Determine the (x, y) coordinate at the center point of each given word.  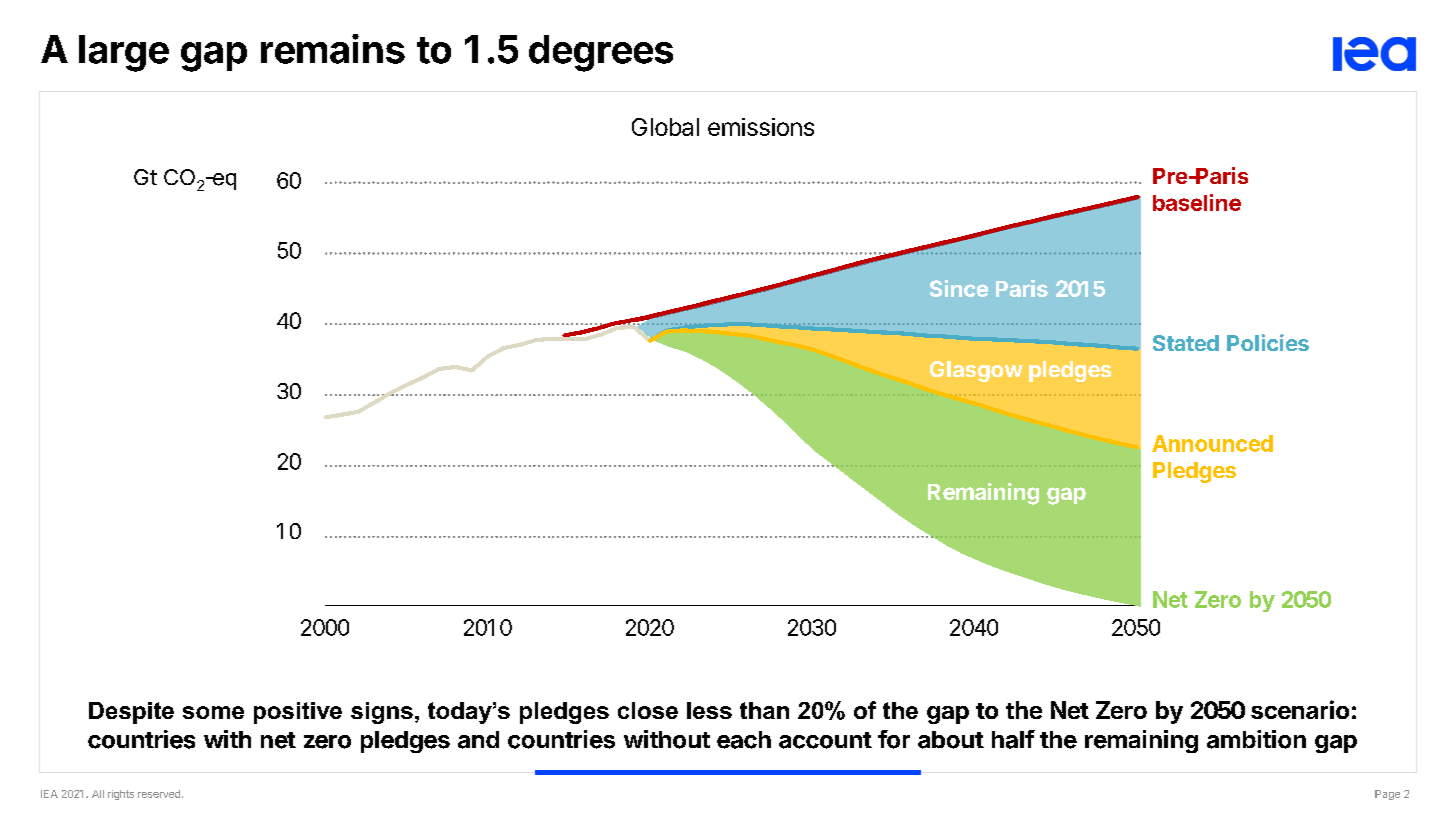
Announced (1212, 443)
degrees (601, 53)
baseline (1197, 202)
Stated (1186, 343)
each (744, 740)
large (124, 53)
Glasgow (976, 371)
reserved (159, 794)
